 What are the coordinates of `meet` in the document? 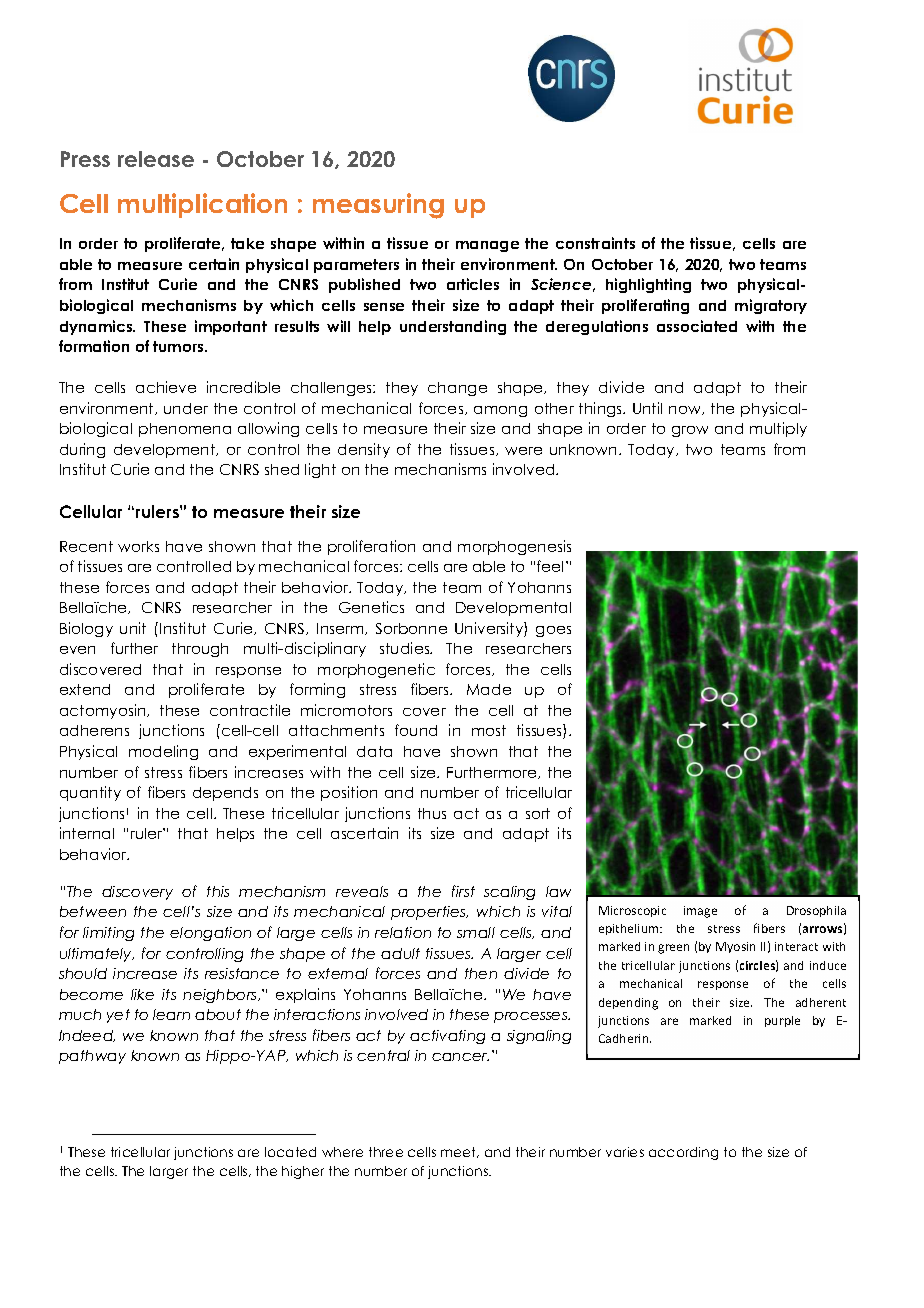 It's located at (460, 1152).
